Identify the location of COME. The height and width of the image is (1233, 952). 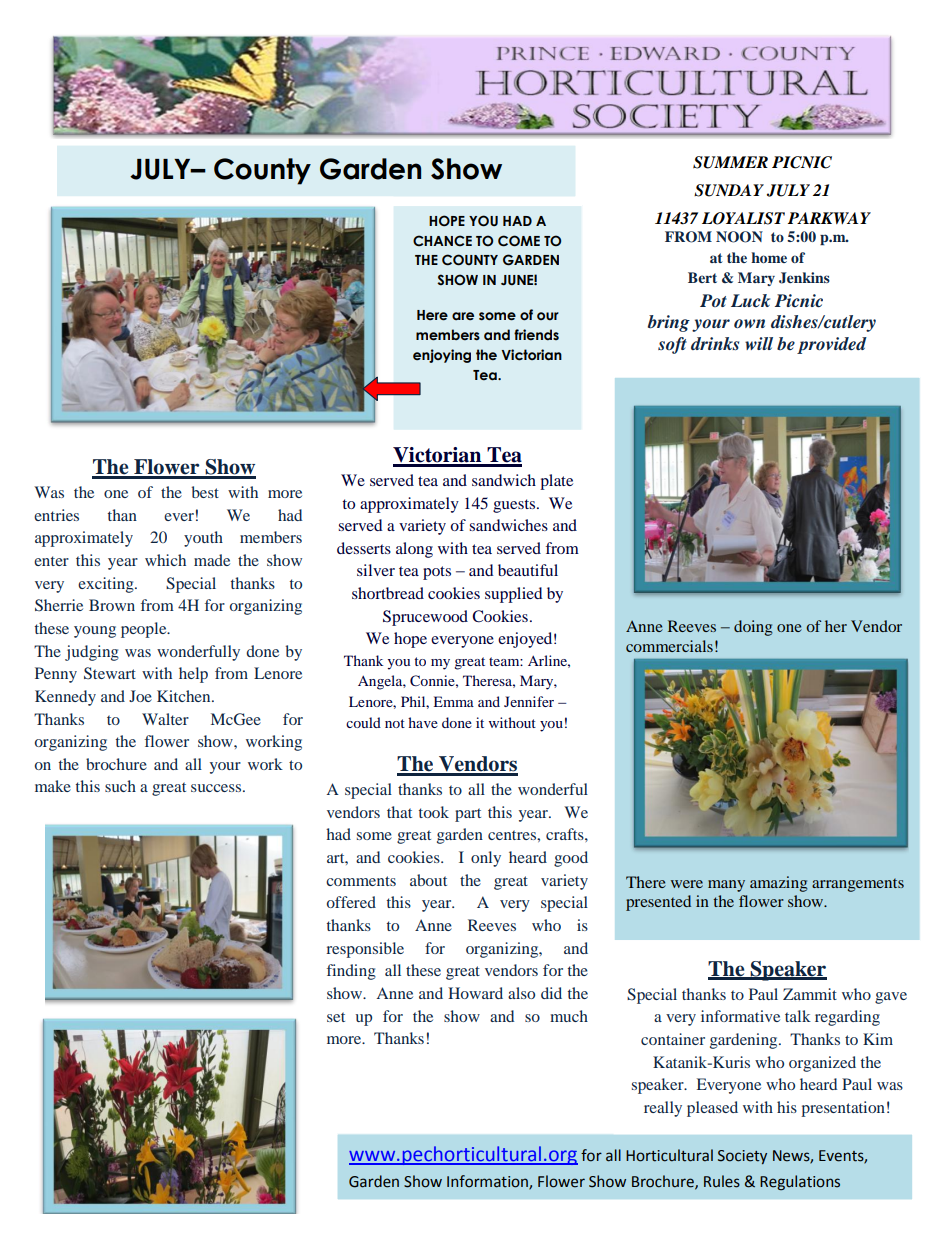
(519, 241).
